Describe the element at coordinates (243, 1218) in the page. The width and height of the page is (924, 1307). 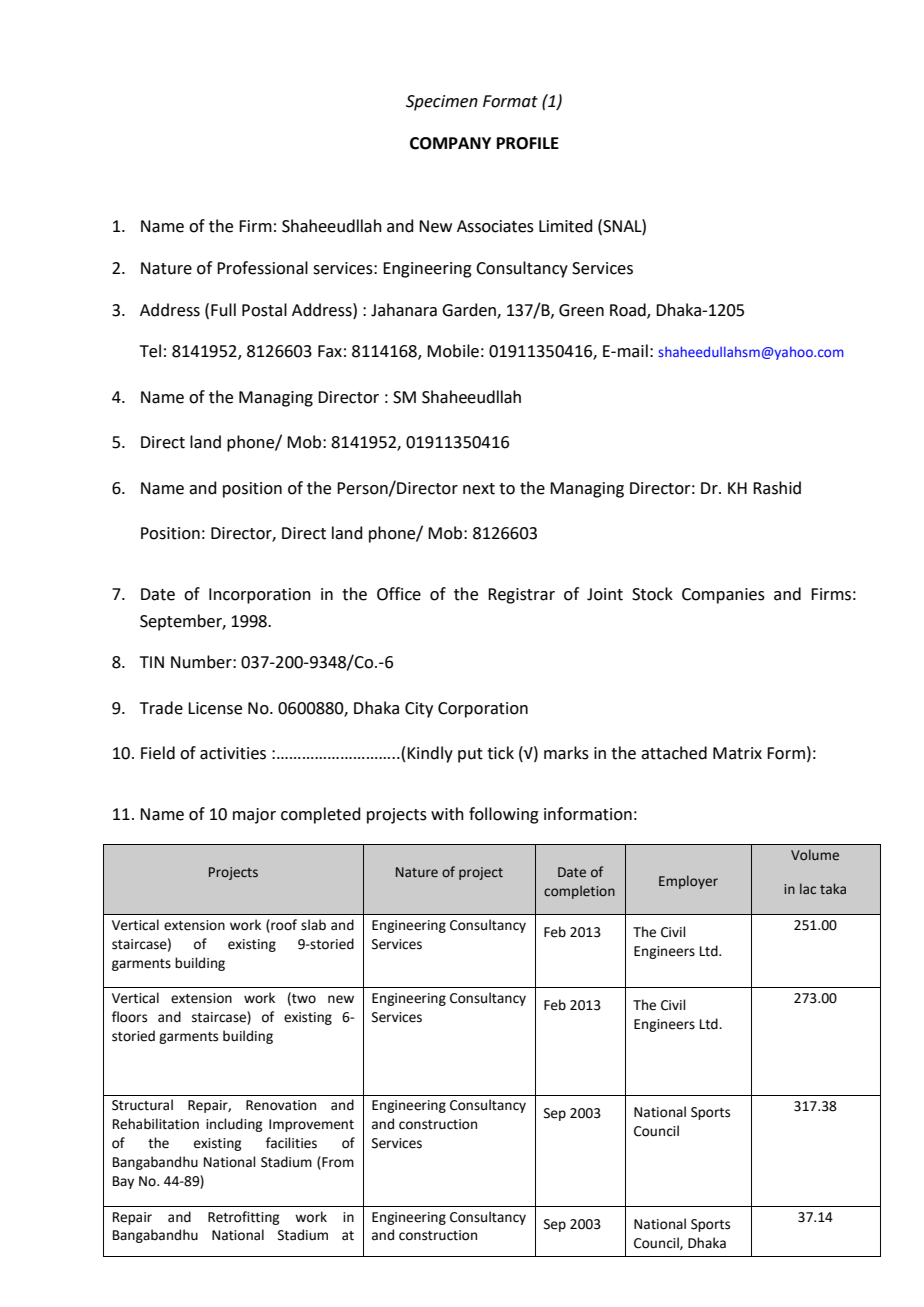
I see `Retrofitting` at that location.
